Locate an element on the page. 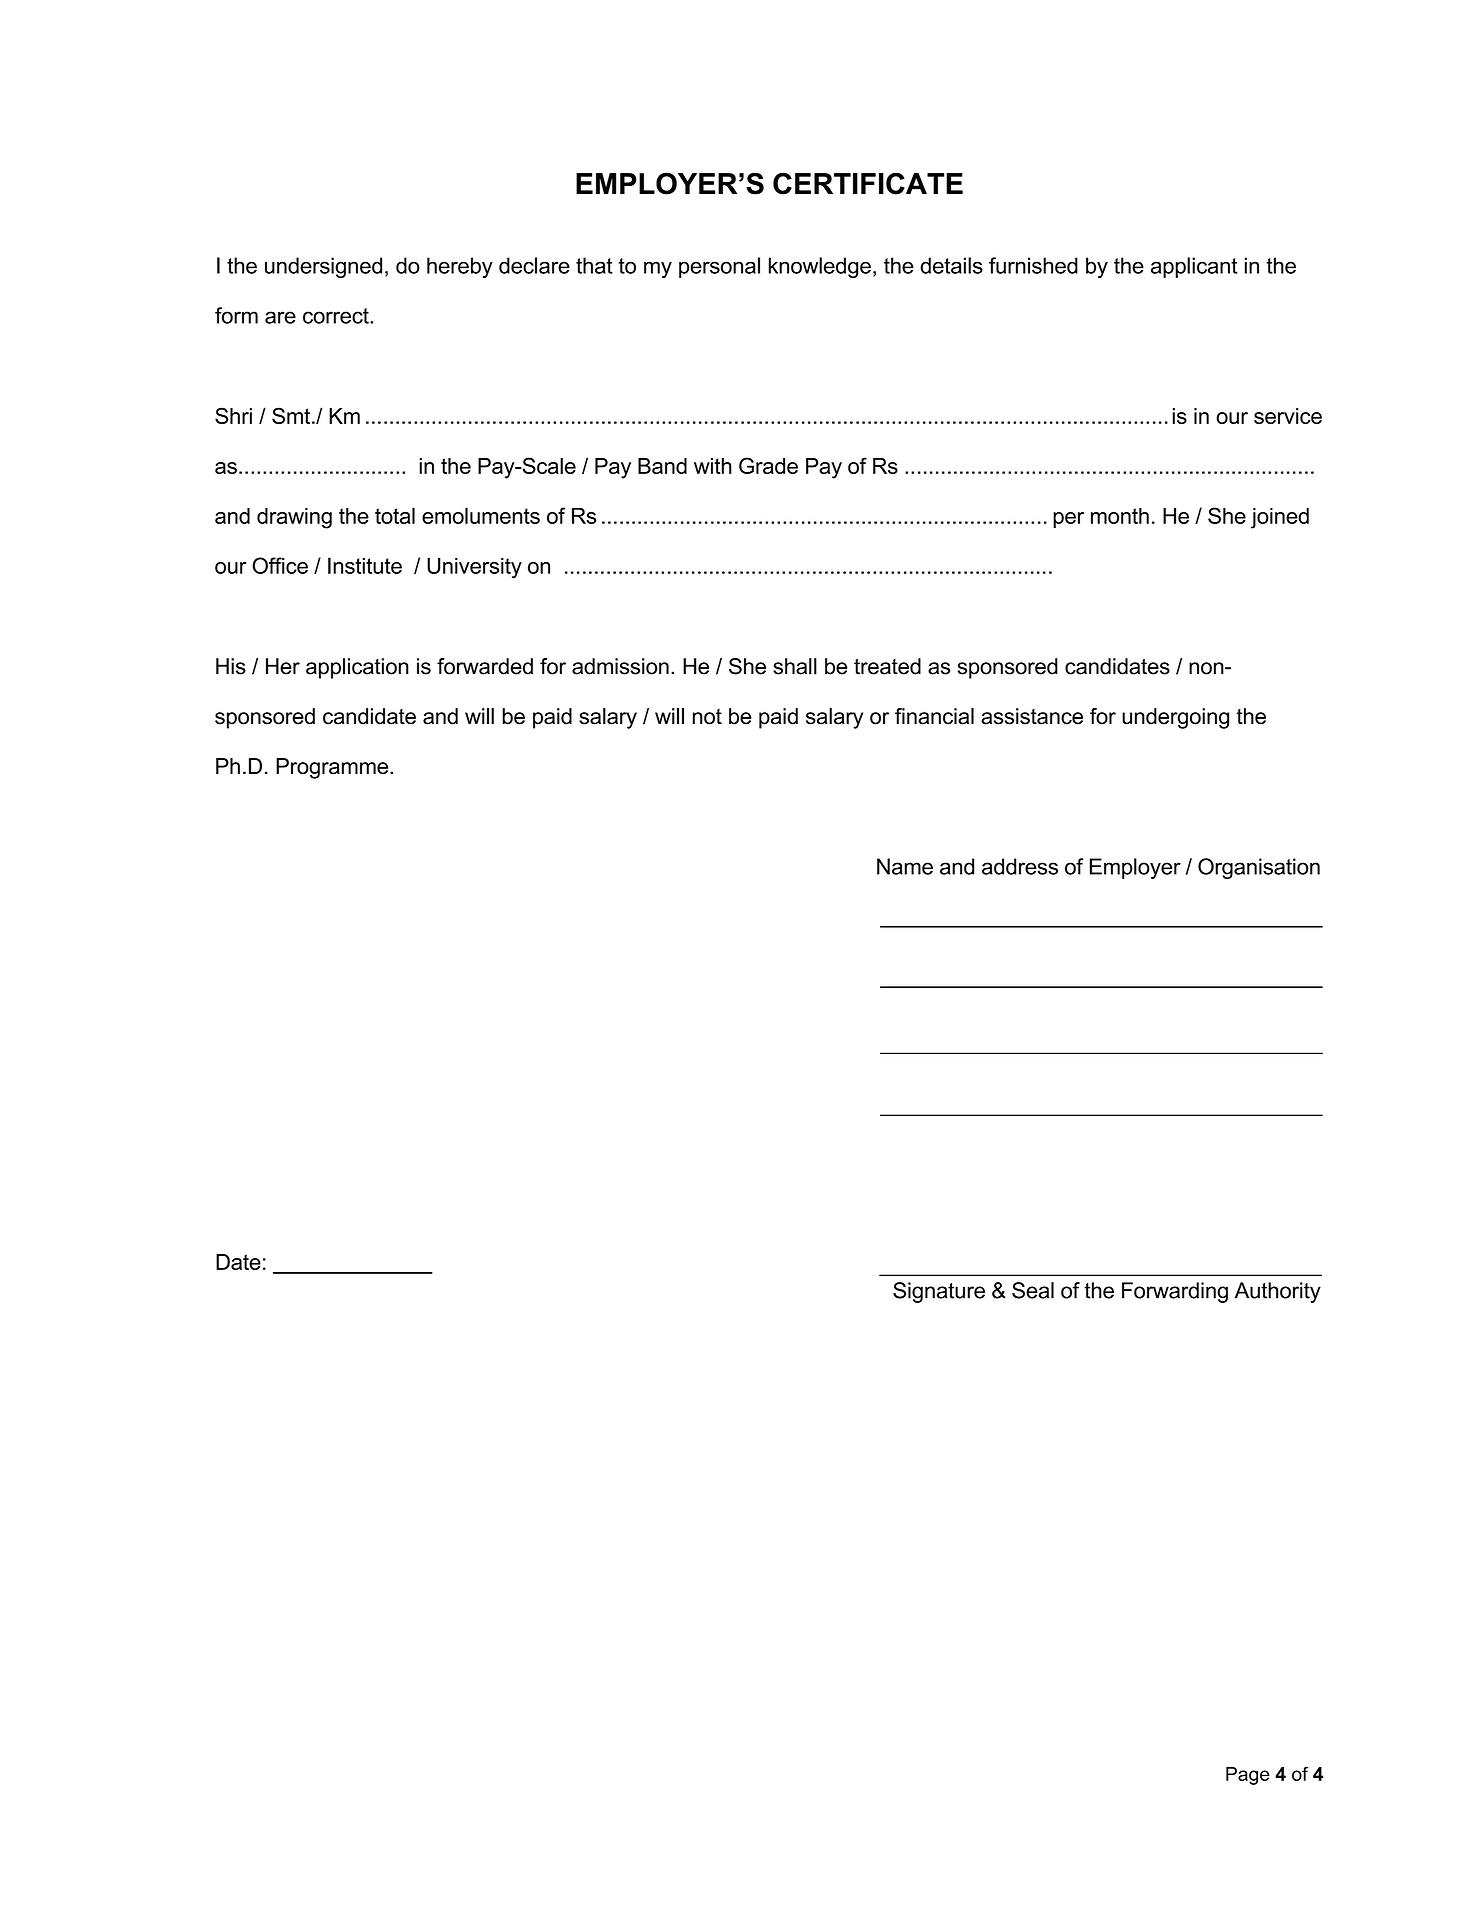 The width and height of the page is (1481, 1916). applicant is located at coordinates (1194, 267).
